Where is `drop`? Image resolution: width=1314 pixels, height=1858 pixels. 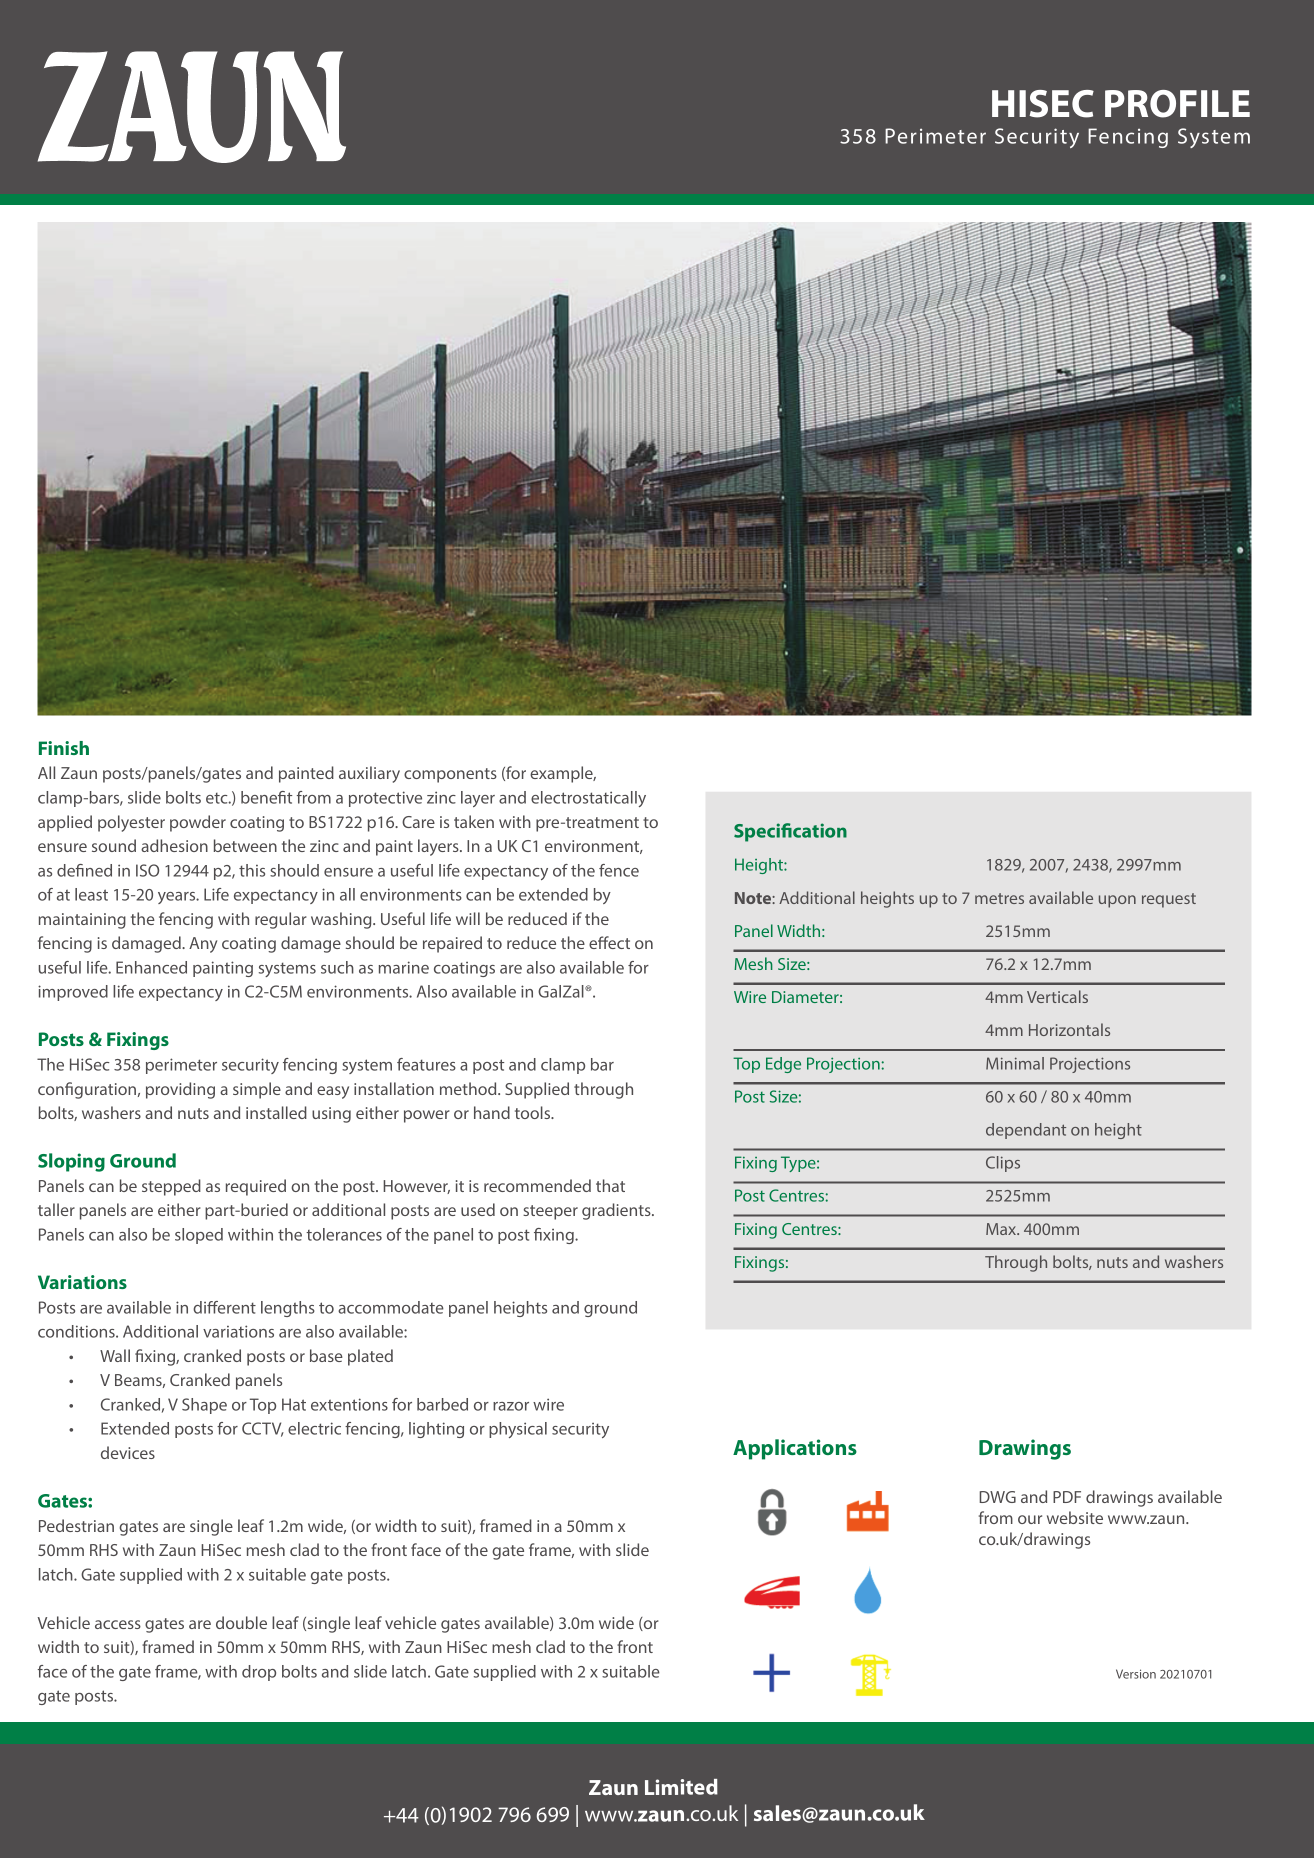 drop is located at coordinates (259, 1673).
